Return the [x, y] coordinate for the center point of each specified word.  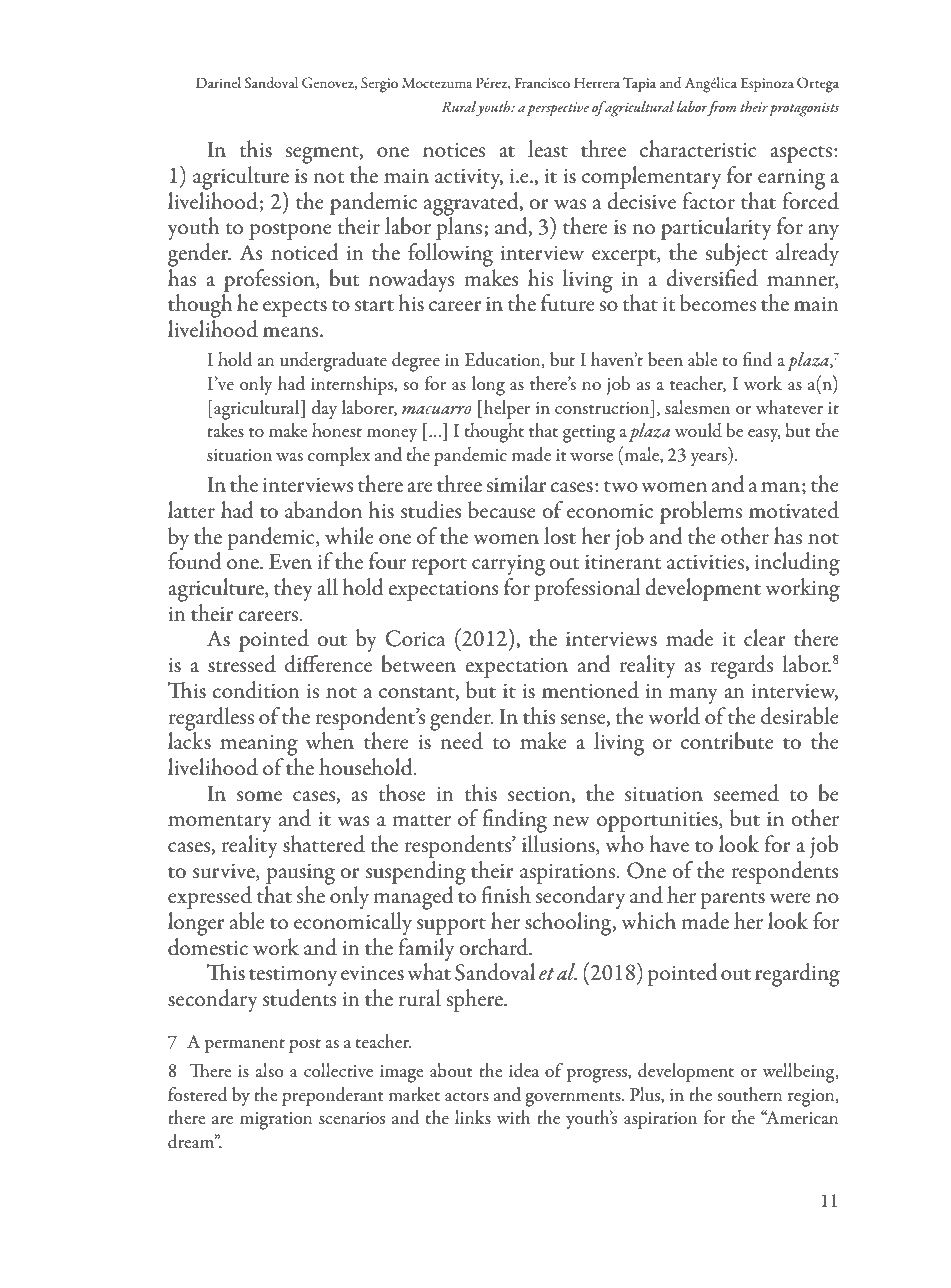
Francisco [542, 83]
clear [765, 638]
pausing [300, 875]
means [292, 332]
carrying [508, 565]
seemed [746, 793]
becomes [718, 303]
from [720, 108]
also [269, 1070]
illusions [559, 845]
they [293, 589]
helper [507, 409]
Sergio [379, 85]
